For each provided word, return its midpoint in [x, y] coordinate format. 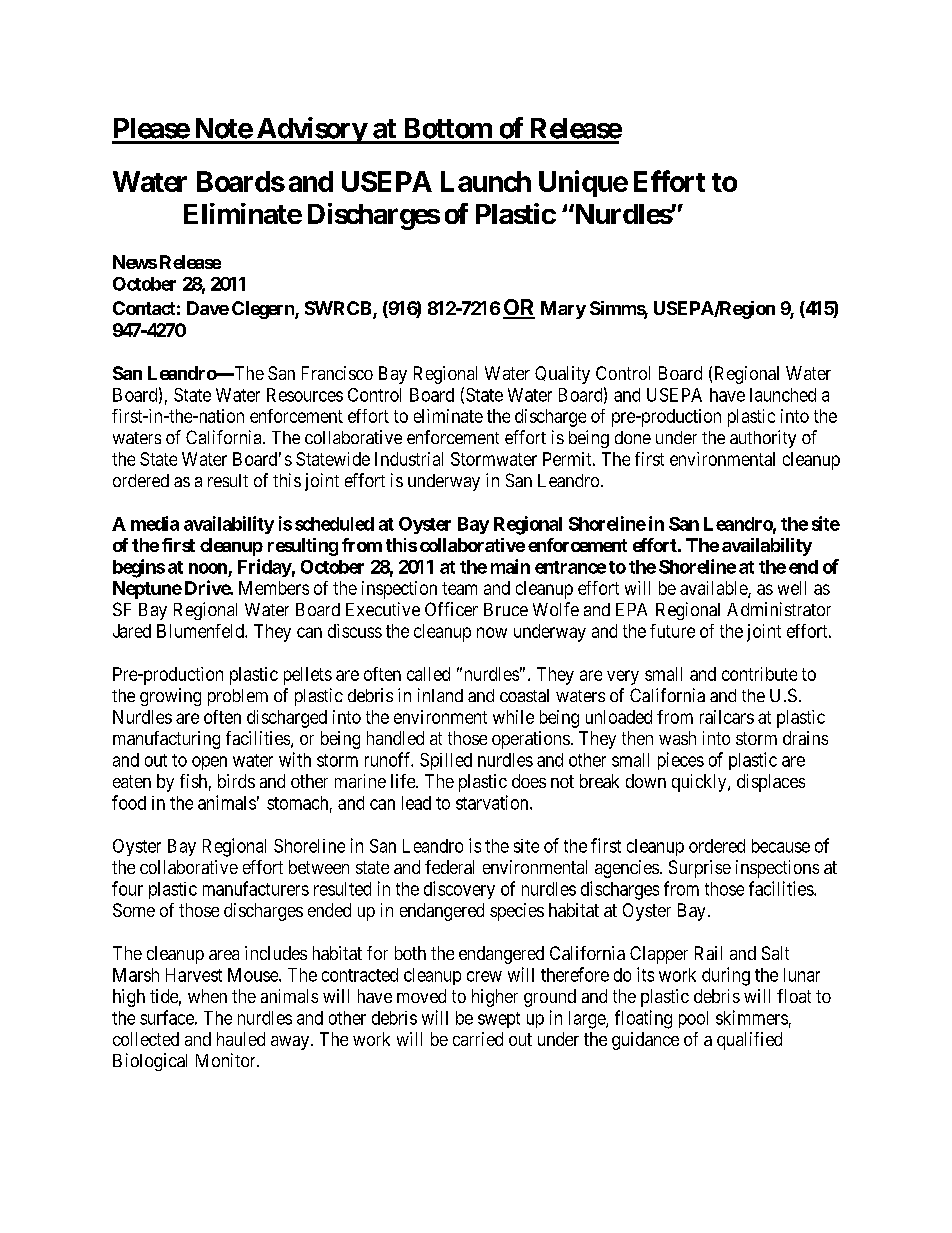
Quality [562, 375]
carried [478, 1039]
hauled [241, 1039]
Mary [563, 310]
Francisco [337, 373]
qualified [749, 1041]
